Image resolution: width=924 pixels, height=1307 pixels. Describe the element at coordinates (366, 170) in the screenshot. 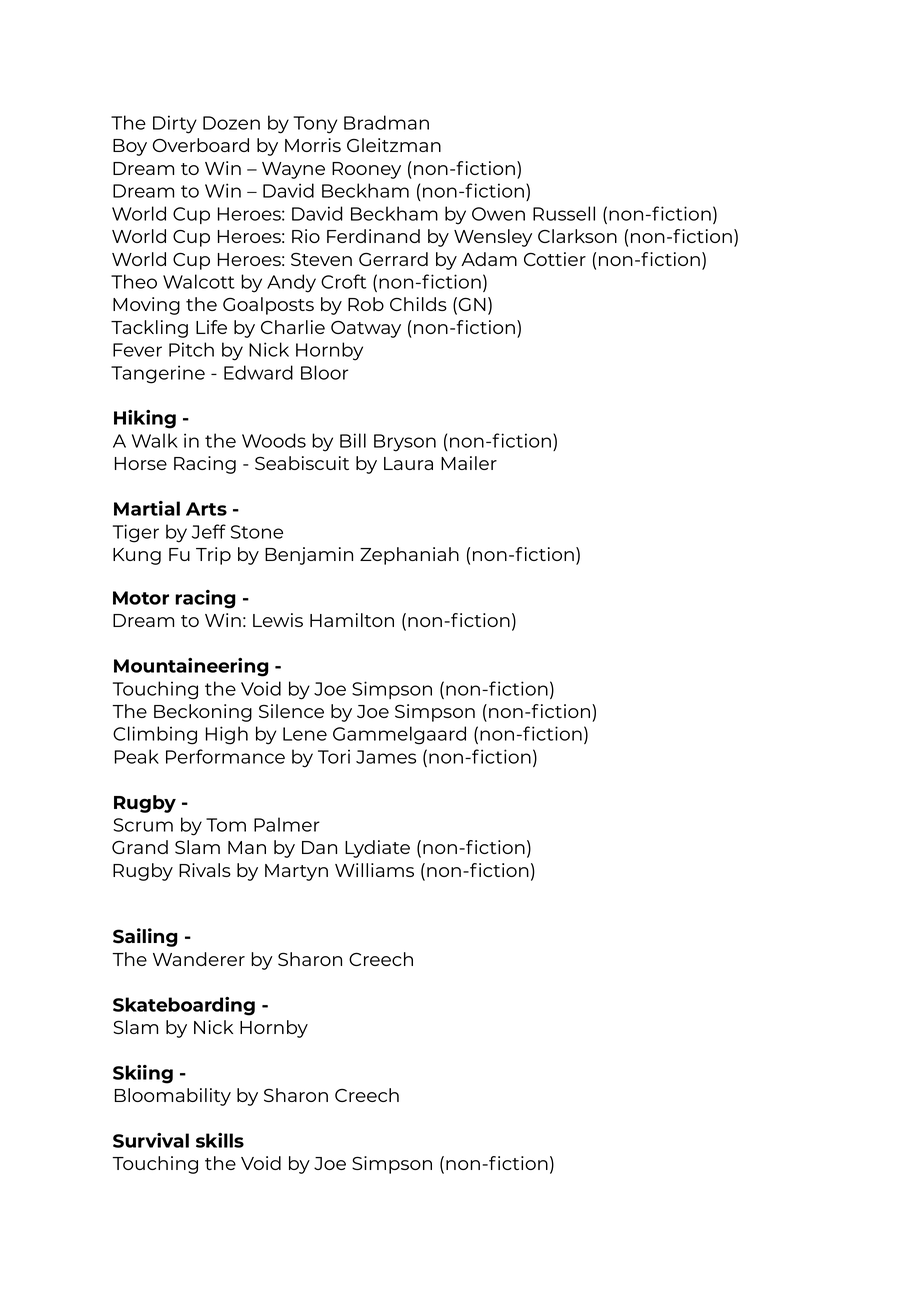

I see `Rooney` at that location.
